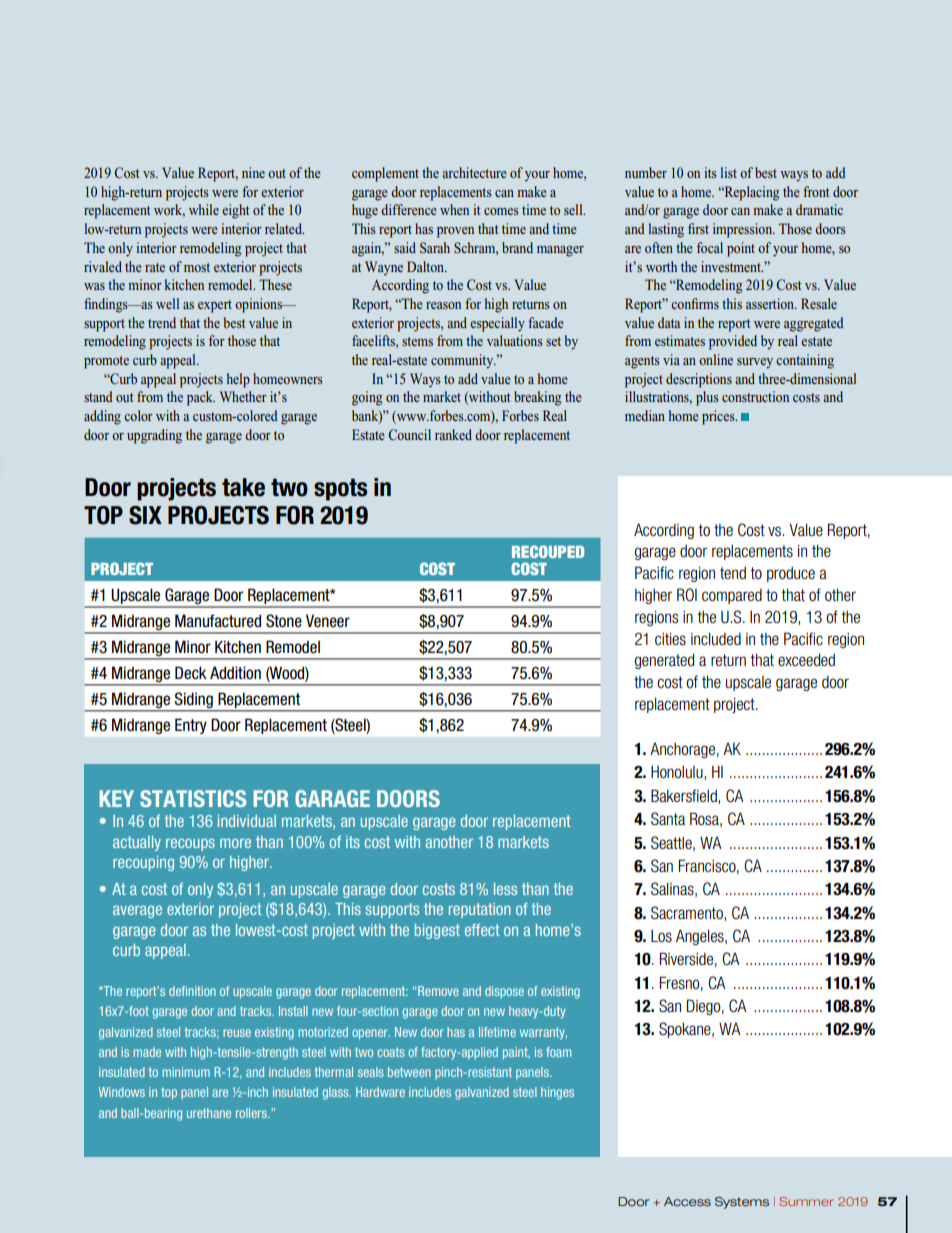 The height and width of the screenshot is (1233, 952). I want to click on rollers, so click(252, 1113).
